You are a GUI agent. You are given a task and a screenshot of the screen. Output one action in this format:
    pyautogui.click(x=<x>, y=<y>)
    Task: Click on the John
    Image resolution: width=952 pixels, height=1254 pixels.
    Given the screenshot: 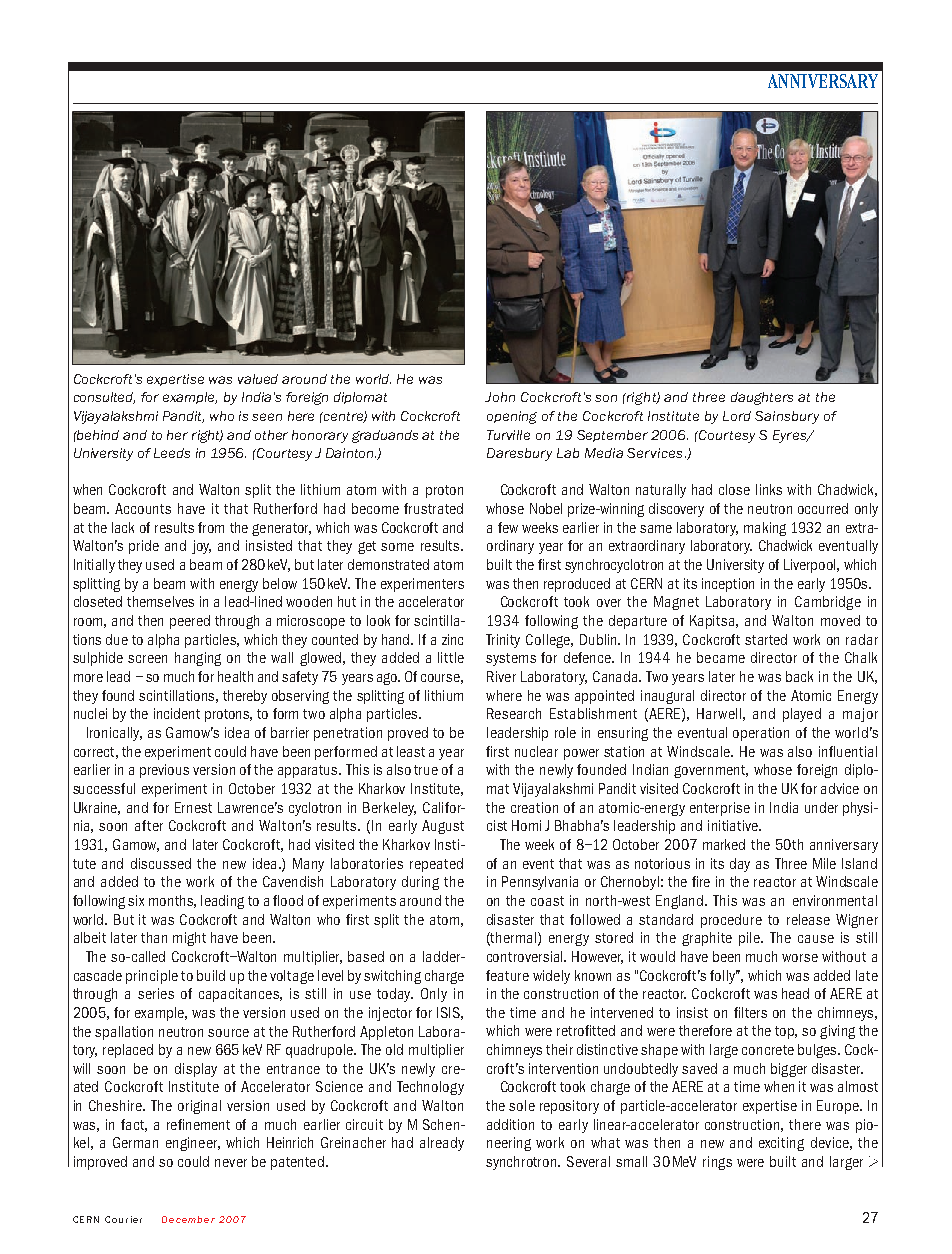 What is the action you would take?
    pyautogui.click(x=500, y=397)
